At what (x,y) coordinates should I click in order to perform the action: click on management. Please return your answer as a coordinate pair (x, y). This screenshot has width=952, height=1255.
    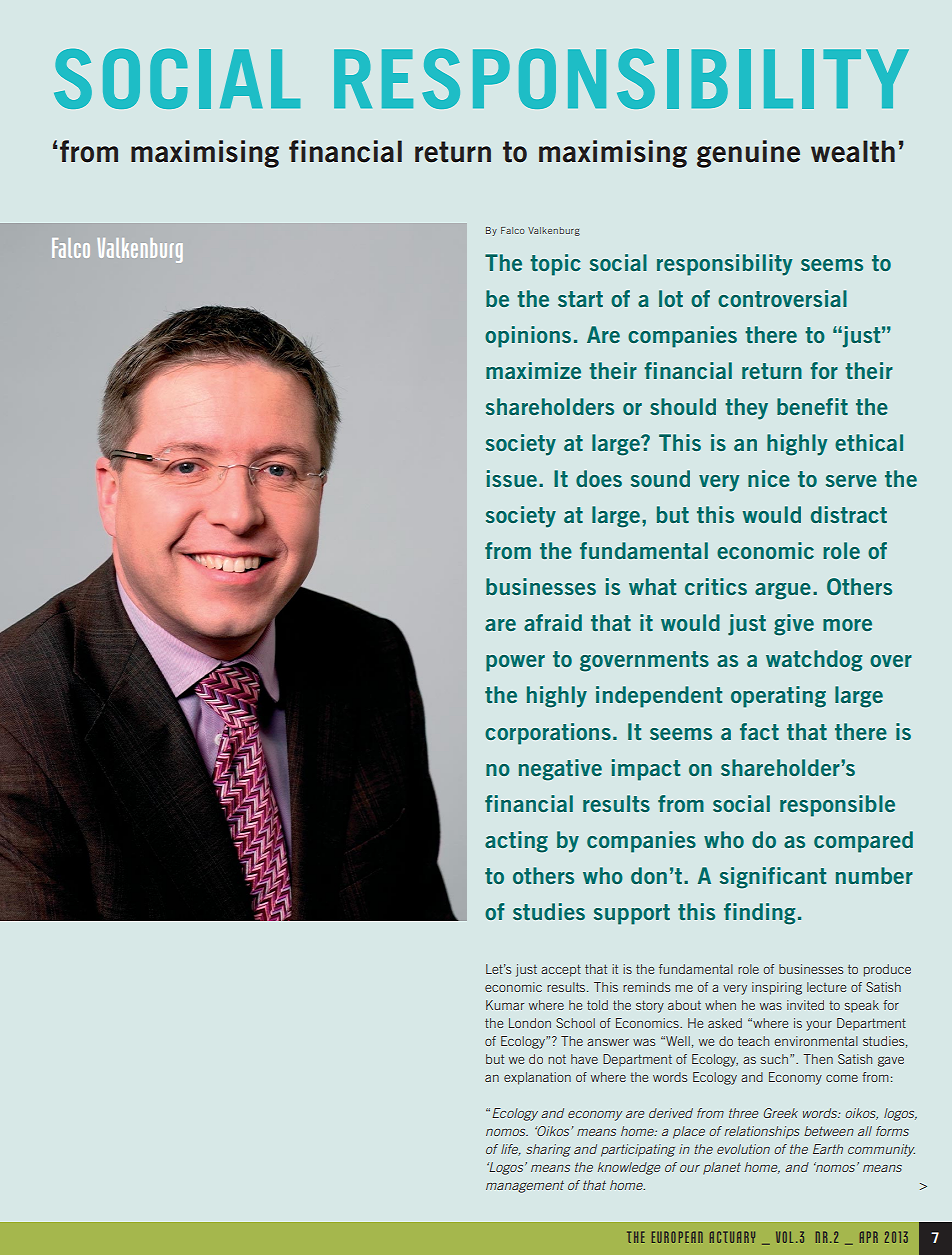
    Looking at the image, I should click on (525, 1186).
